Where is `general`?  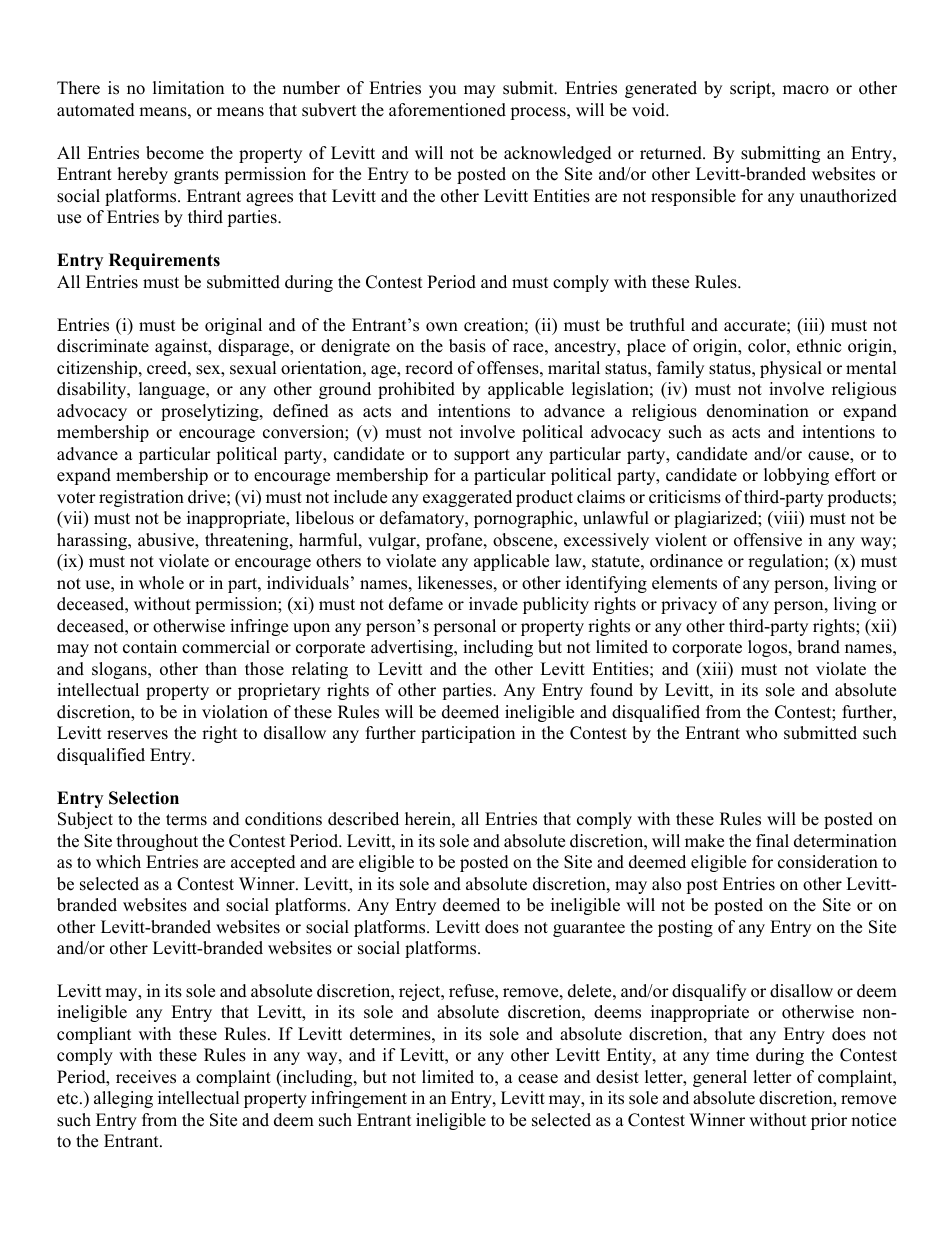 general is located at coordinates (720, 1078).
